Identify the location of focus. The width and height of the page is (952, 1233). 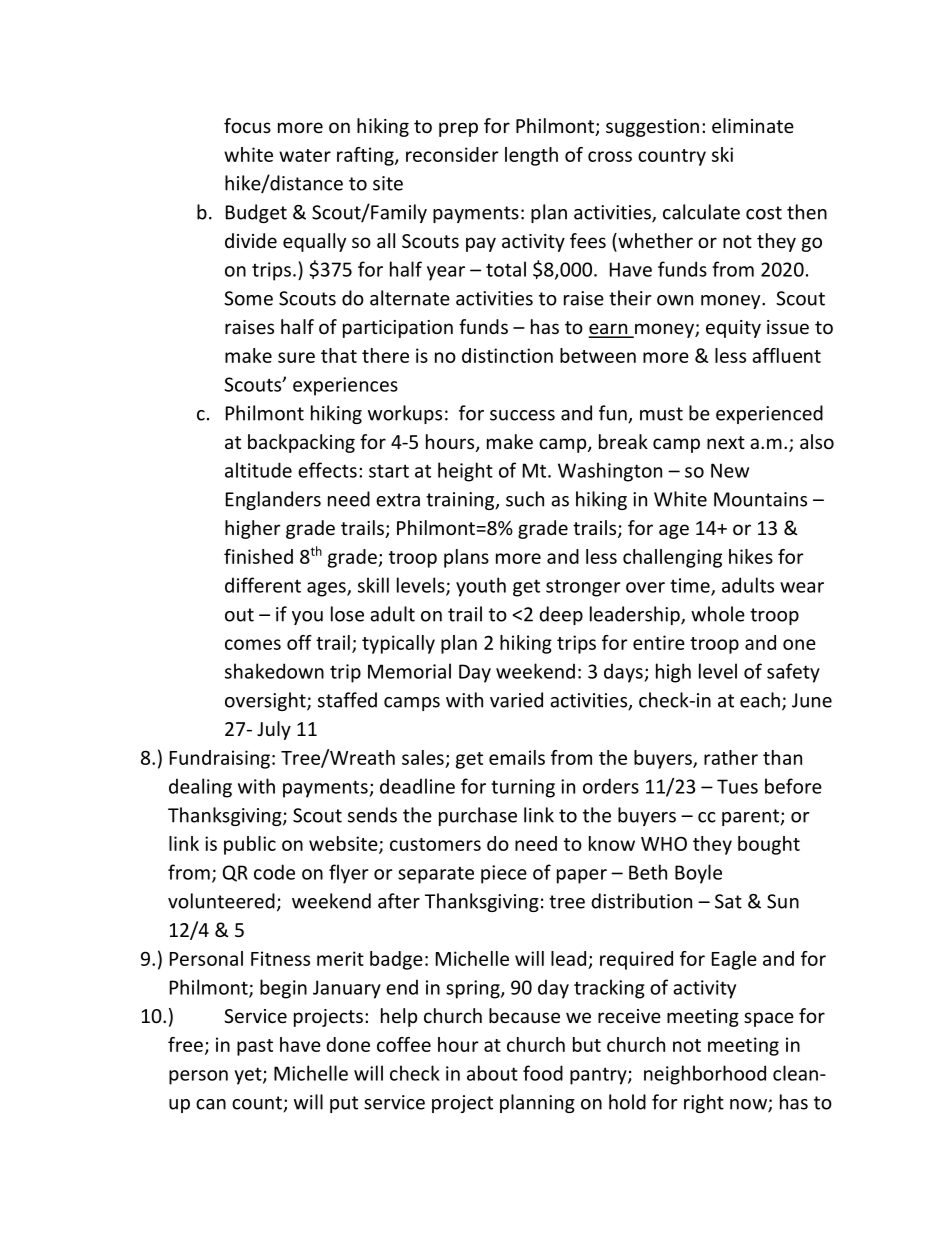
(247, 125).
